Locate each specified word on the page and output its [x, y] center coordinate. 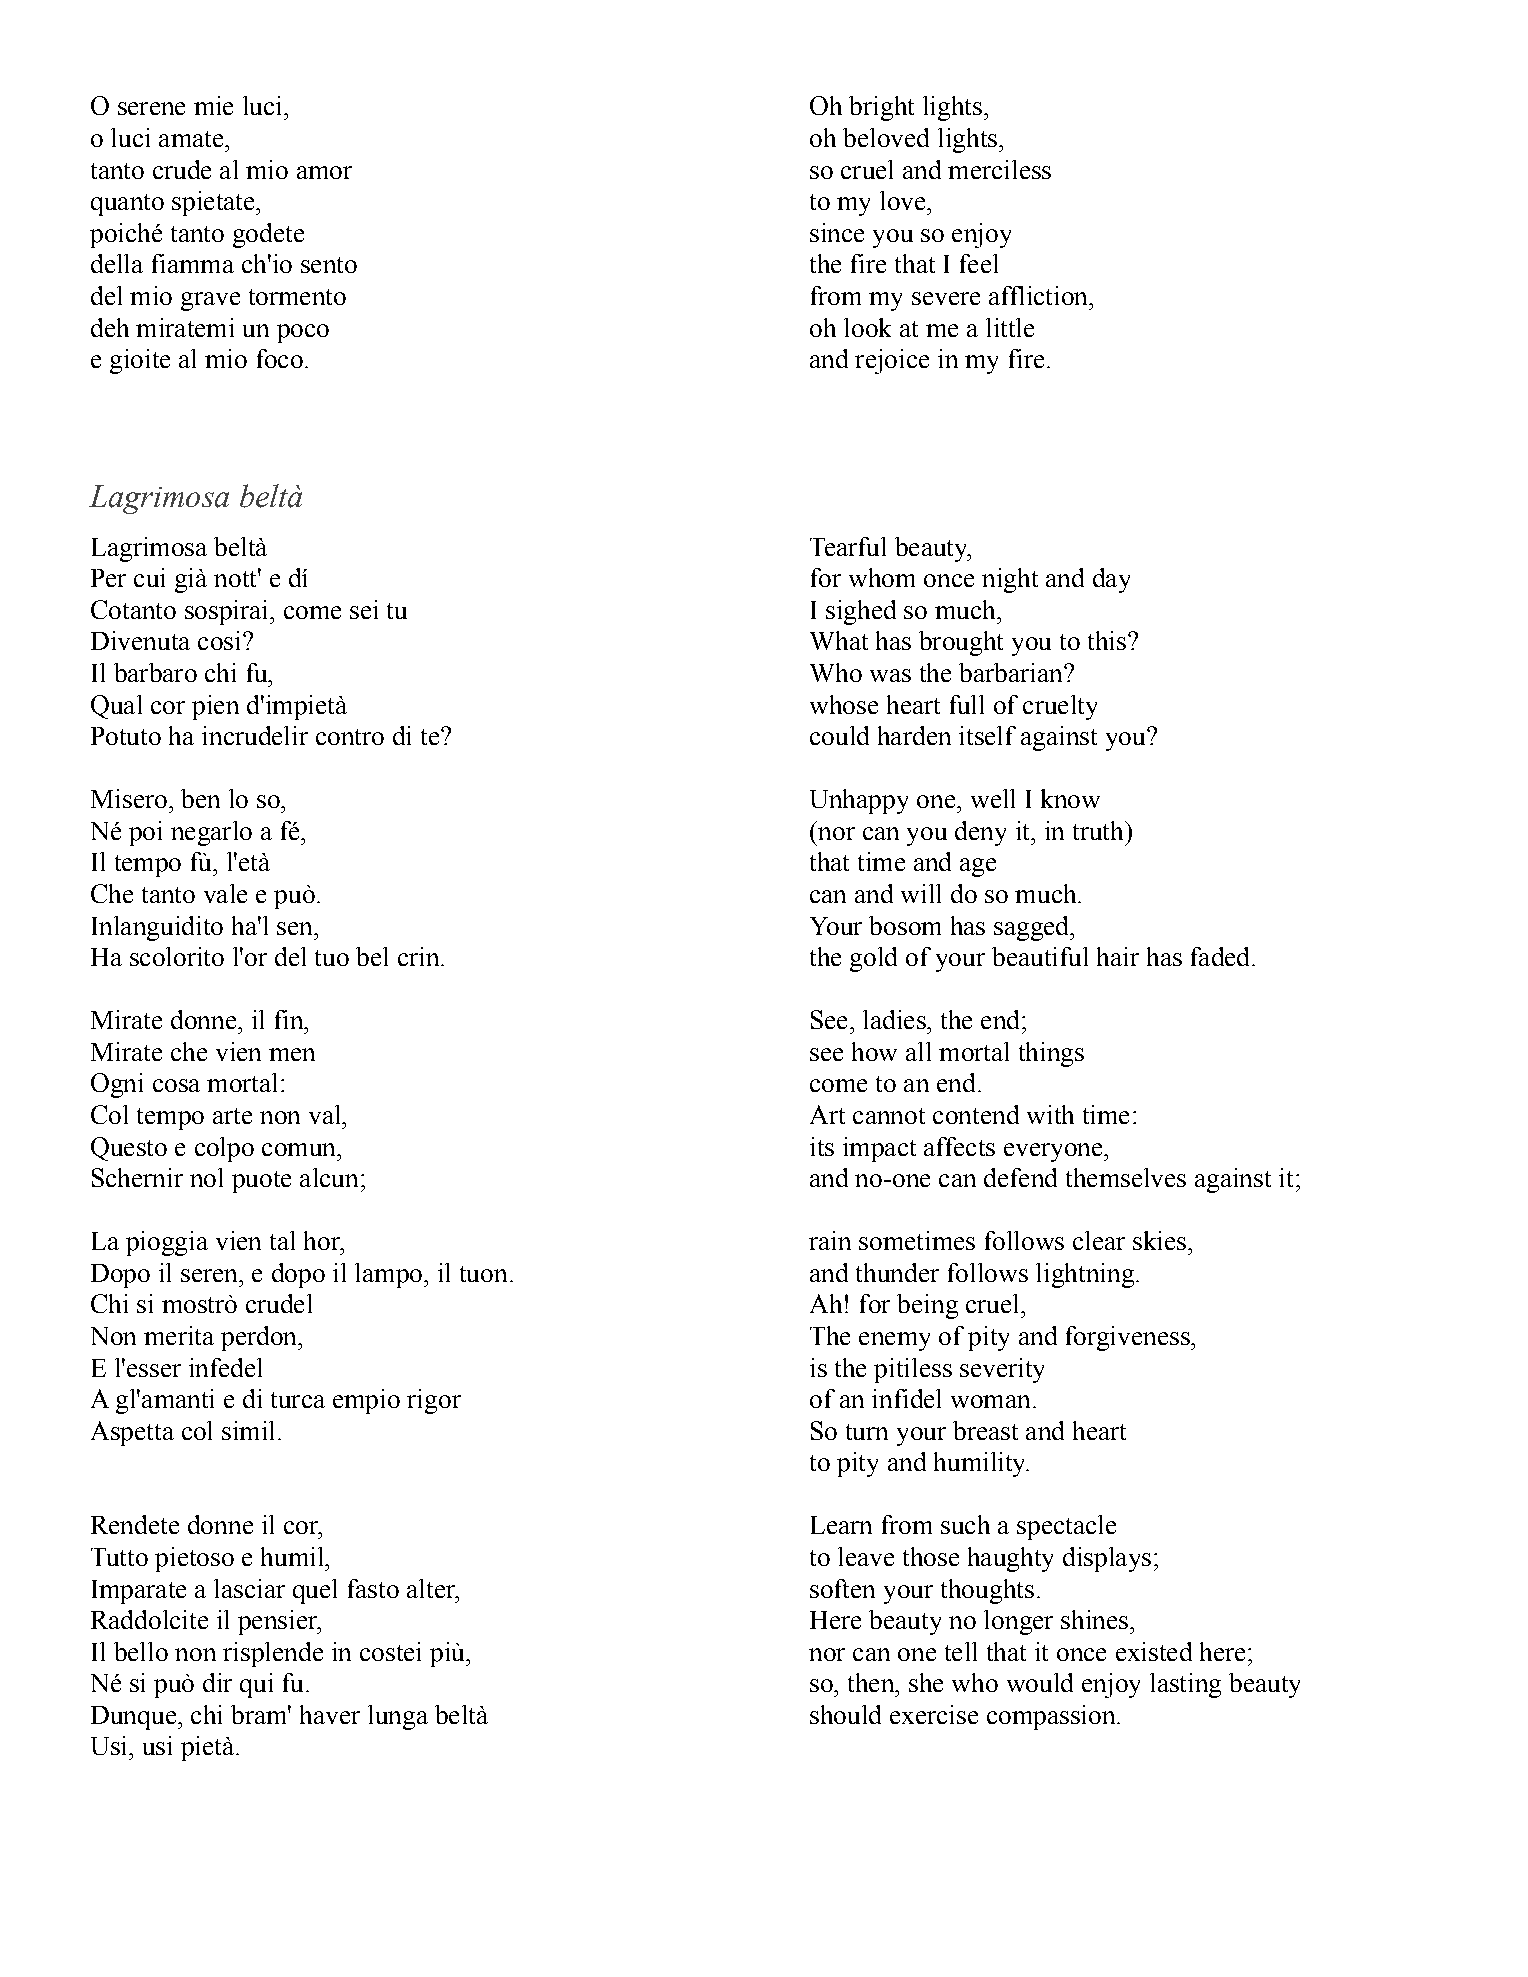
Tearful [848, 546]
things [1051, 1054]
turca [298, 1400]
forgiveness [1129, 1338]
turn [867, 1432]
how [874, 1051]
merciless [999, 169]
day [1111, 580]
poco [303, 333]
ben [200, 798]
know [1070, 798]
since [837, 232]
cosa [176, 1085]
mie [213, 105]
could [839, 735]
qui [256, 1685]
